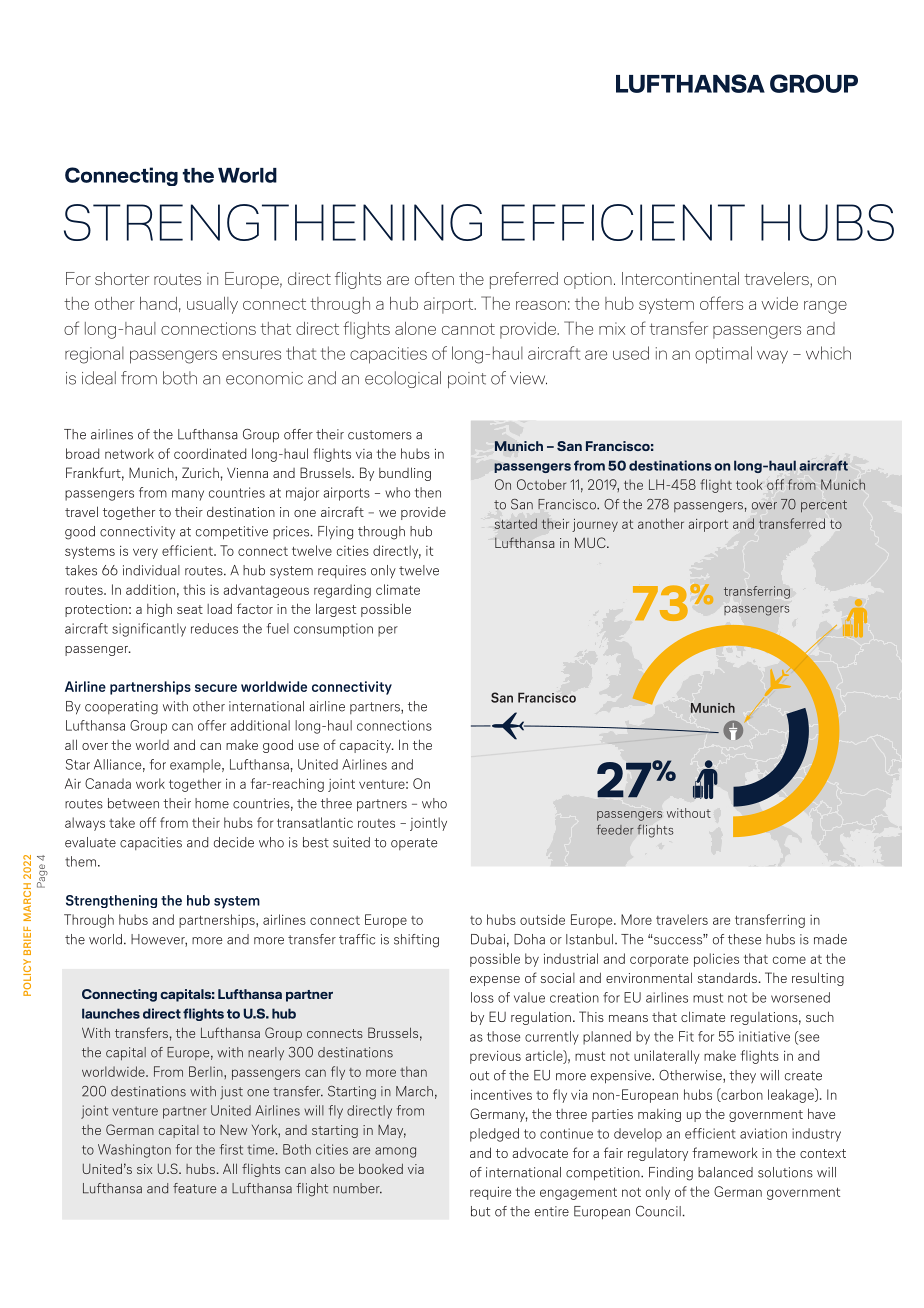 This page has height=1308, width=924. What do you see at coordinates (159, 610) in the page?
I see `high` at bounding box center [159, 610].
